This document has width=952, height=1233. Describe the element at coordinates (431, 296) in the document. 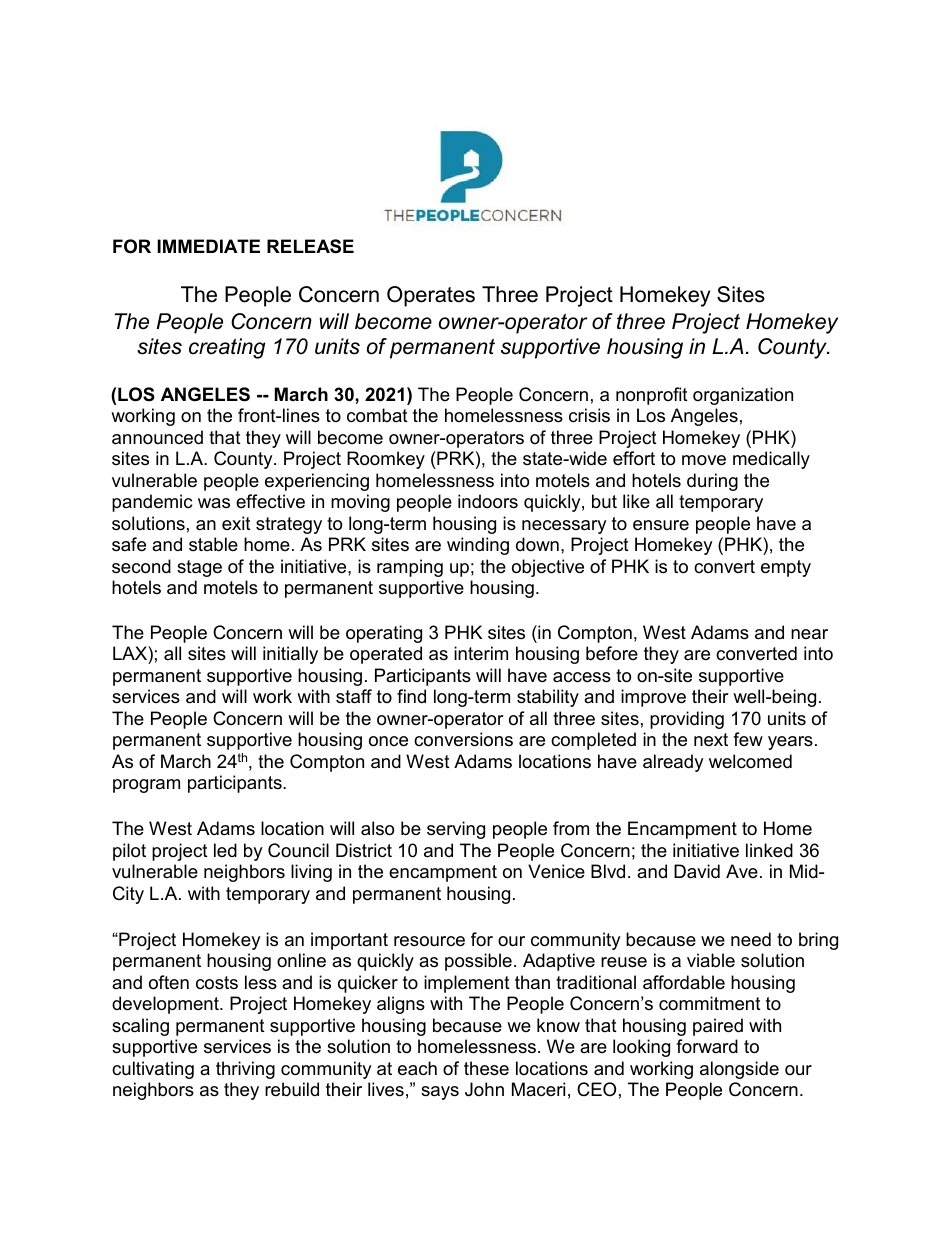

I see `Operates` at that location.
